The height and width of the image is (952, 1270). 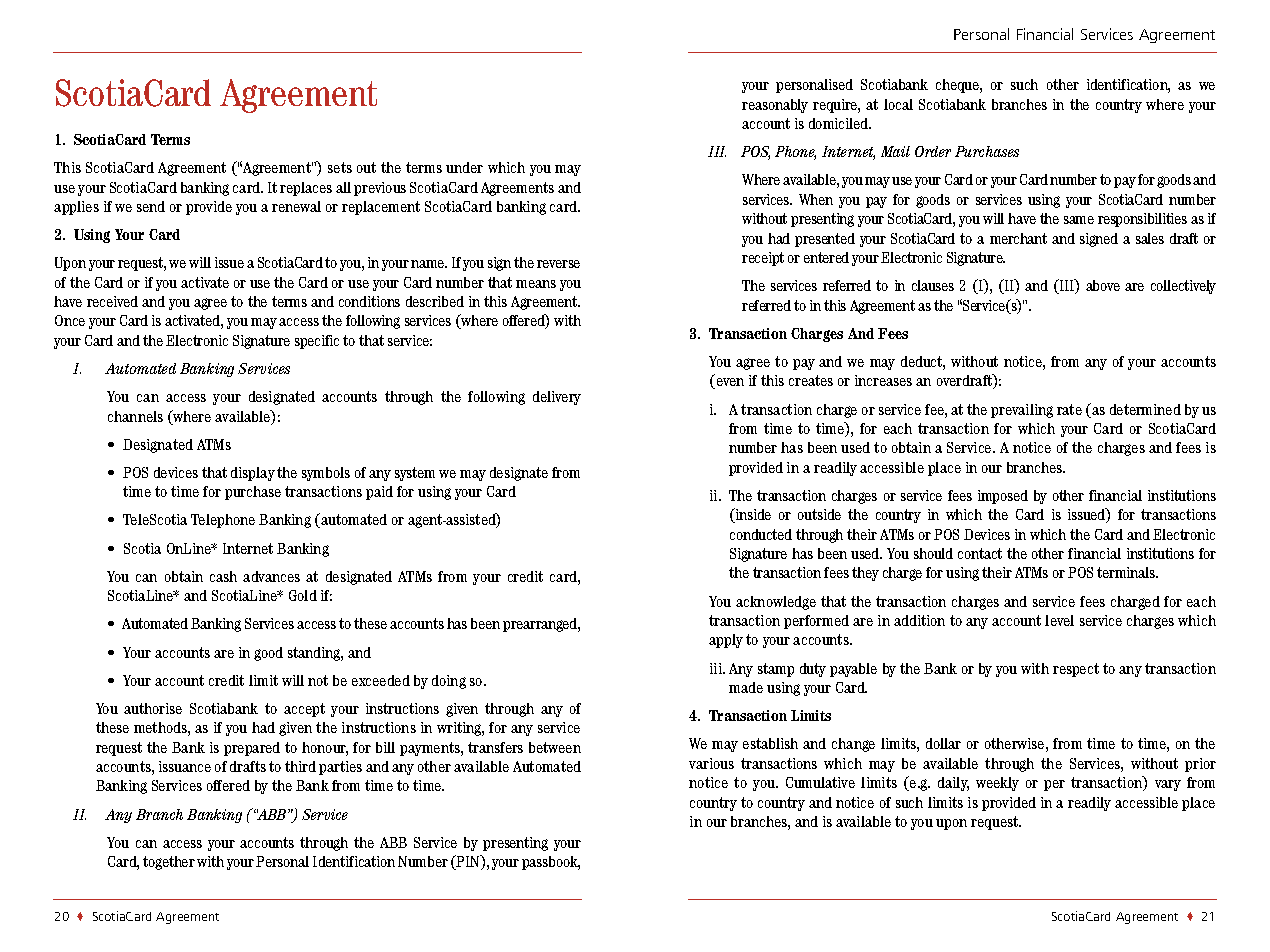 I want to click on various, so click(x=711, y=763).
